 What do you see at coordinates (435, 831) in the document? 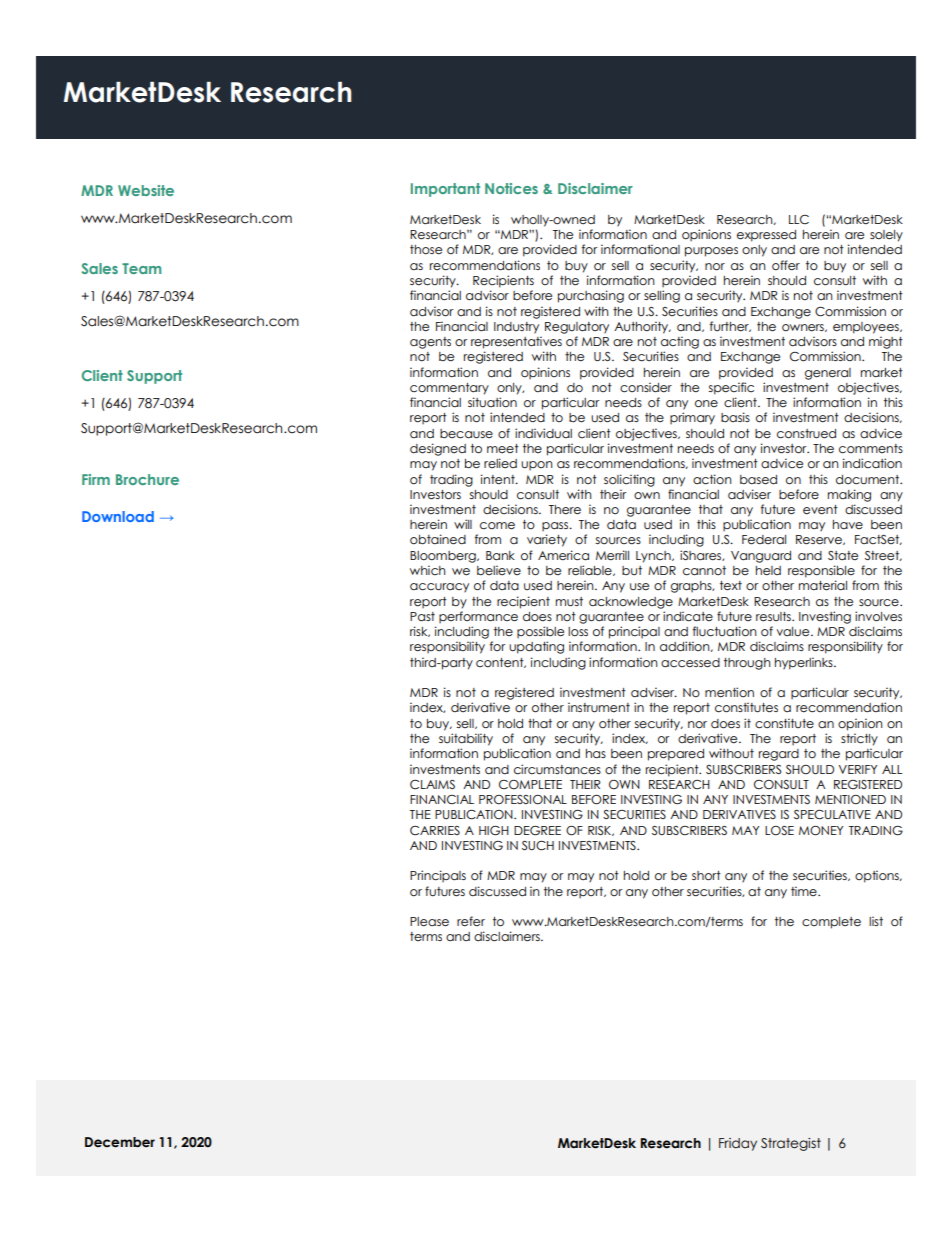
I see `CARRIES` at bounding box center [435, 831].
